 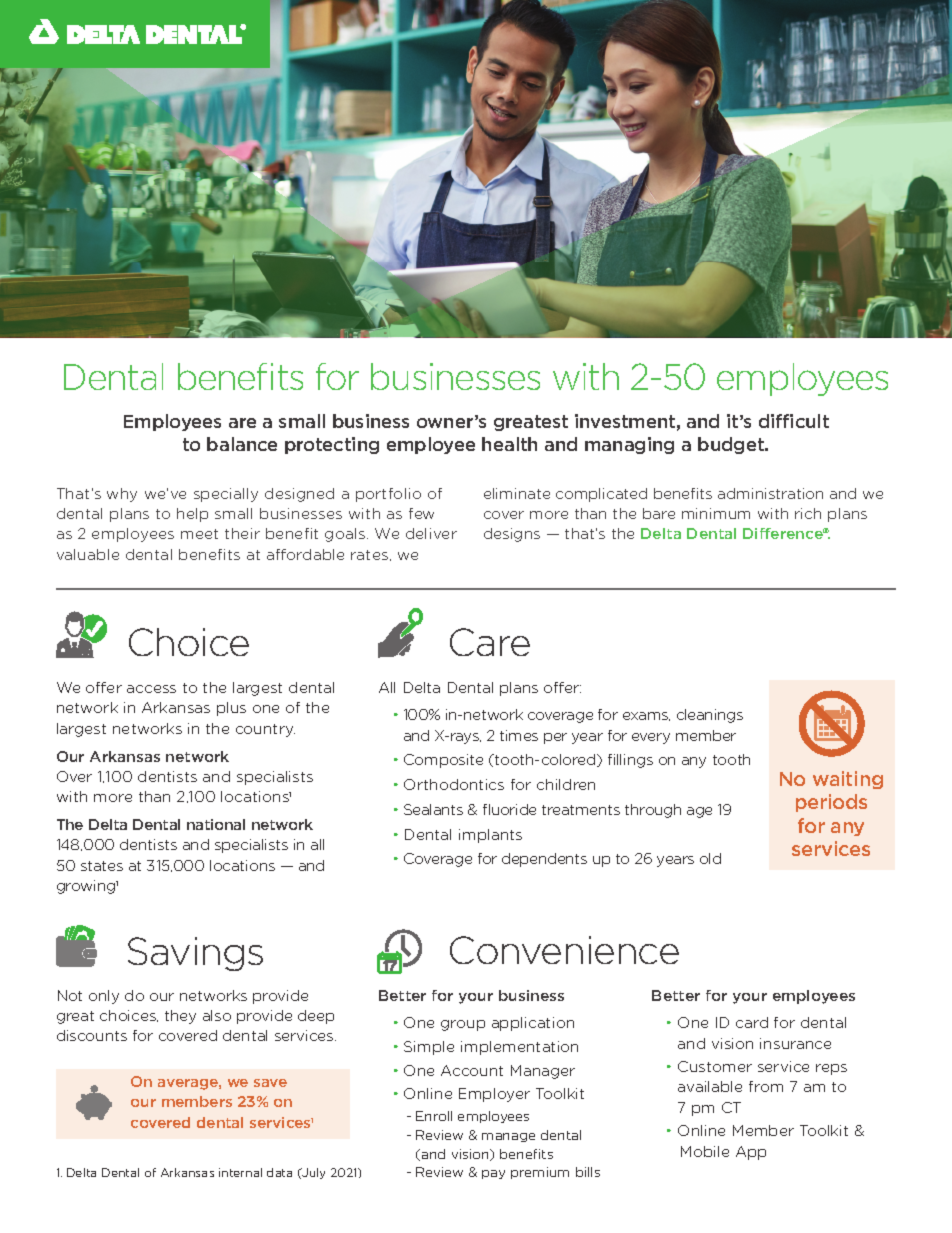 I want to click on national, so click(x=216, y=824).
